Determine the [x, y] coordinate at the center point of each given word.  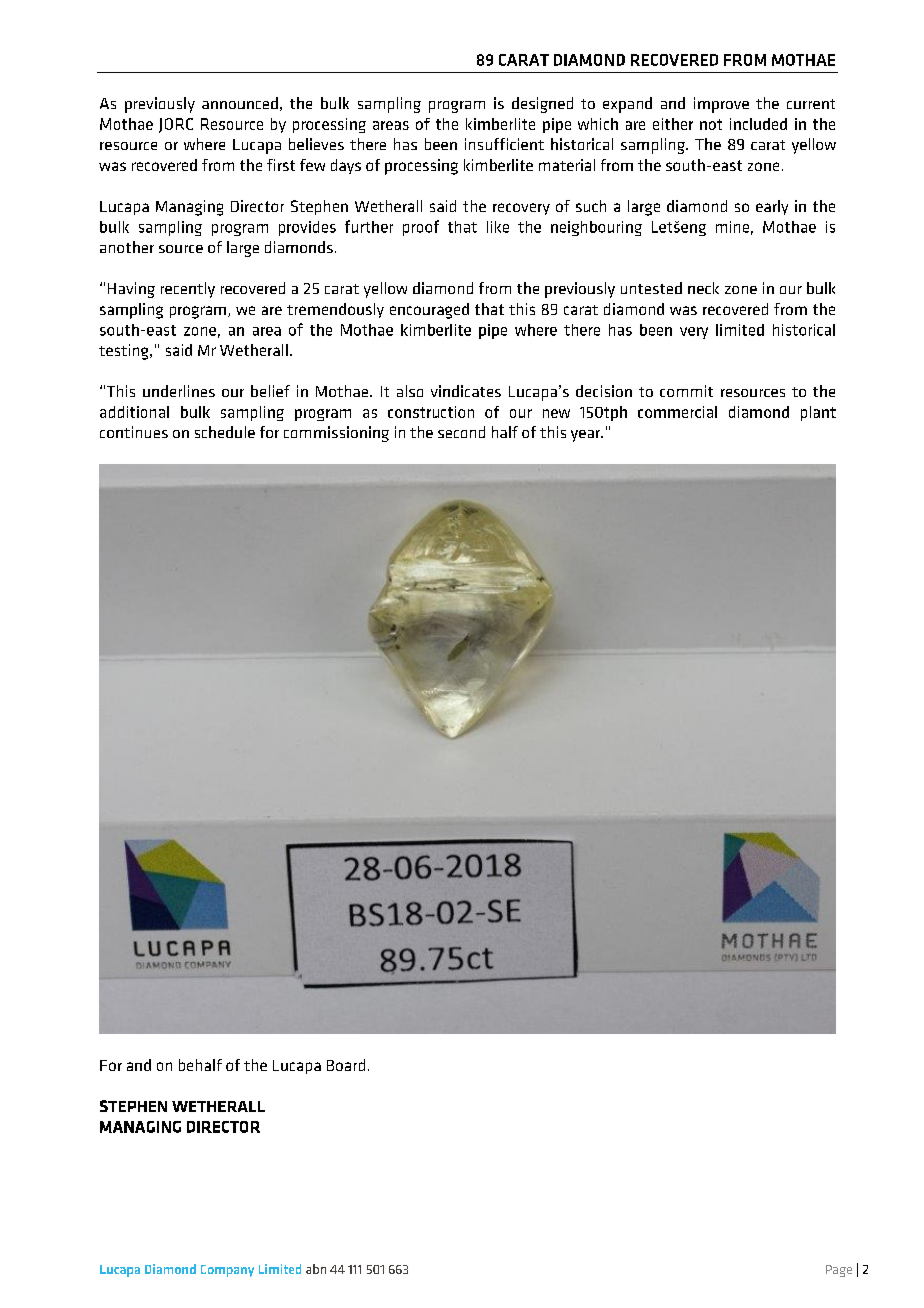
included [758, 124]
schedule [225, 432]
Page [839, 1271]
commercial [677, 412]
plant [818, 413]
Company [227, 1271]
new [556, 413]
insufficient [504, 144]
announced [240, 103]
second [461, 432]
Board [346, 1065]
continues [134, 432]
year [586, 436]
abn [316, 1269]
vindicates [466, 391]
